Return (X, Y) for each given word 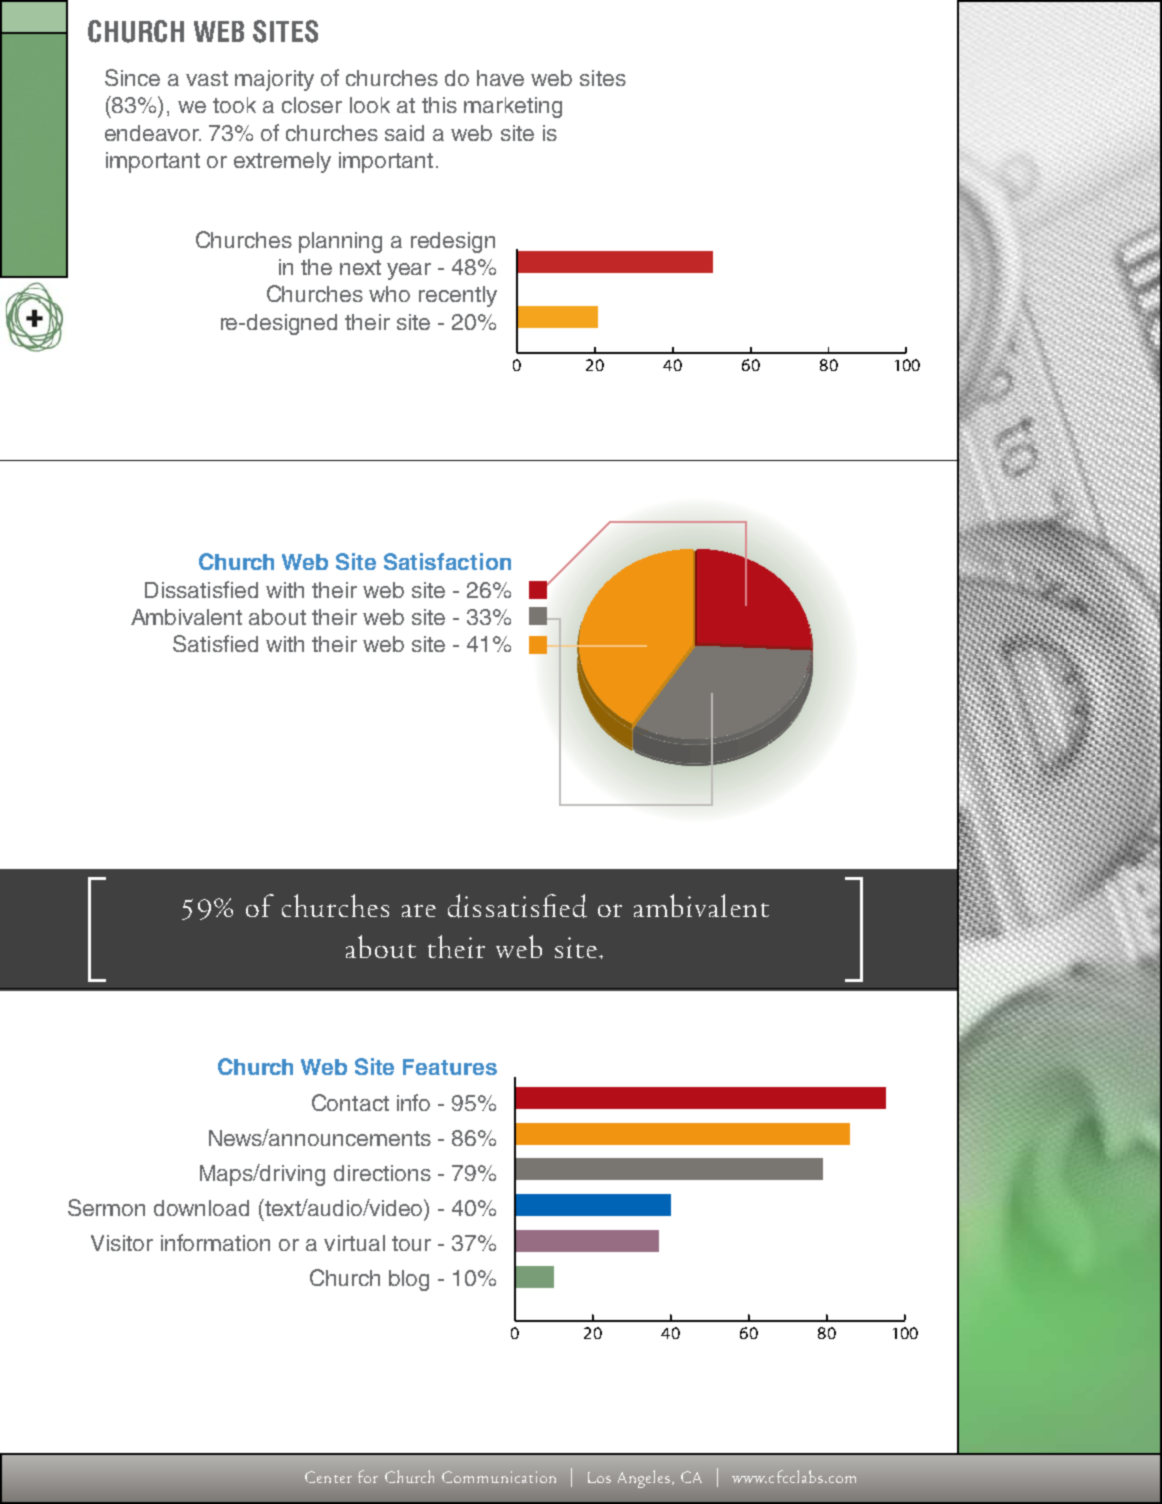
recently (458, 296)
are (419, 910)
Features (450, 1067)
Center (328, 1477)
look (370, 105)
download (201, 1208)
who (389, 294)
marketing (513, 107)
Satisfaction (447, 561)
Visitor (122, 1243)
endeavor (153, 133)
